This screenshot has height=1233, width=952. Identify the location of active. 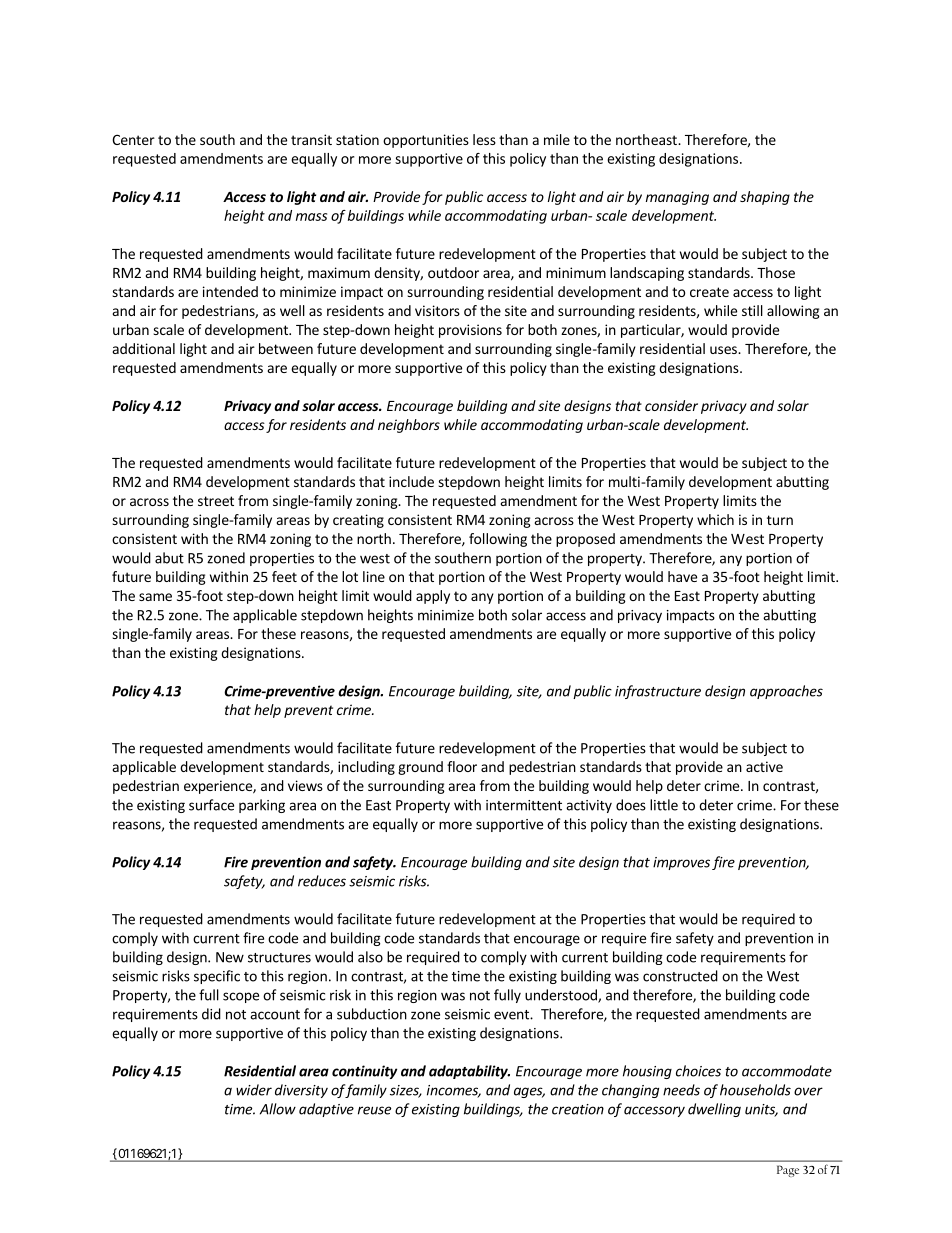
(764, 766).
